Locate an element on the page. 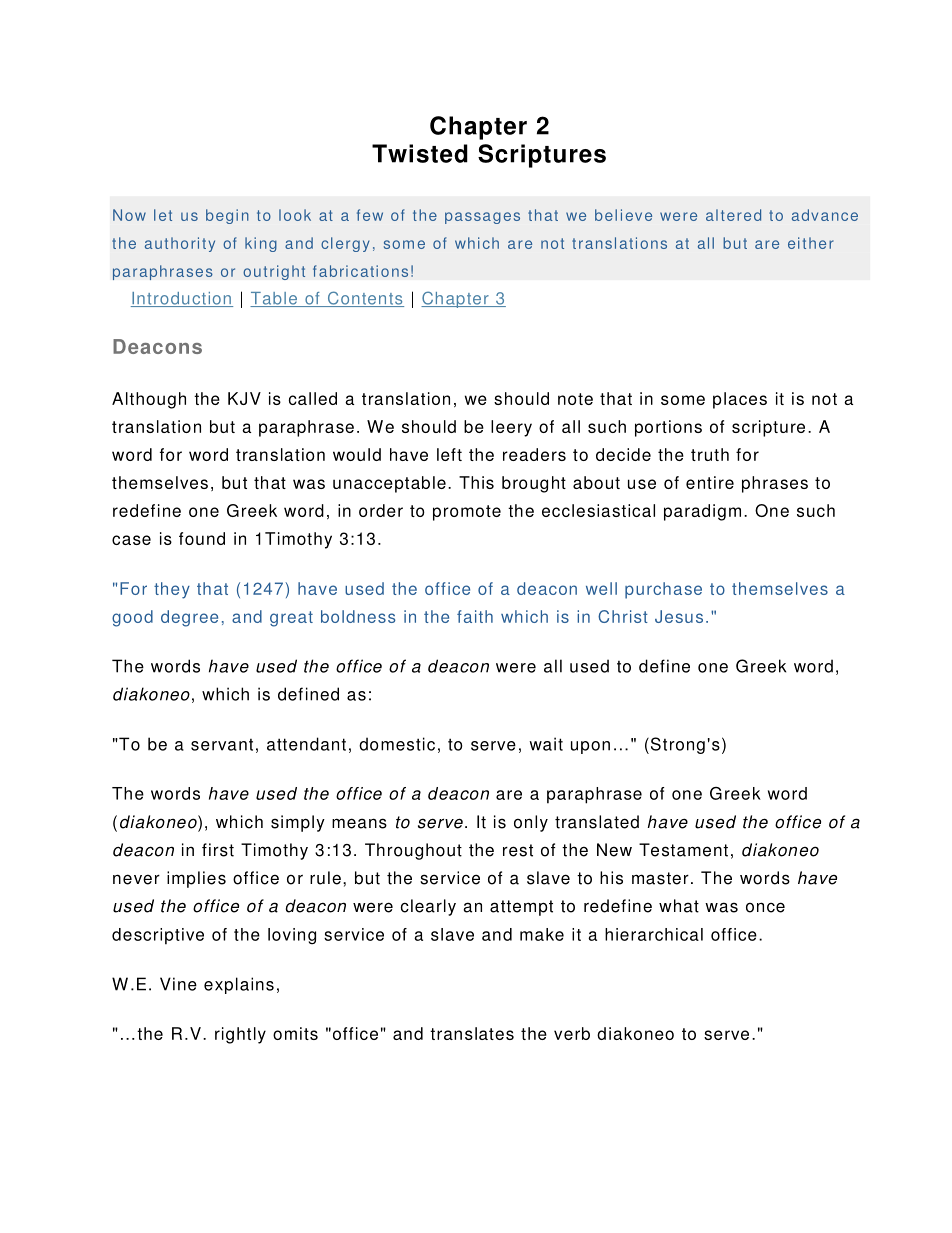  KJV is located at coordinates (244, 398).
